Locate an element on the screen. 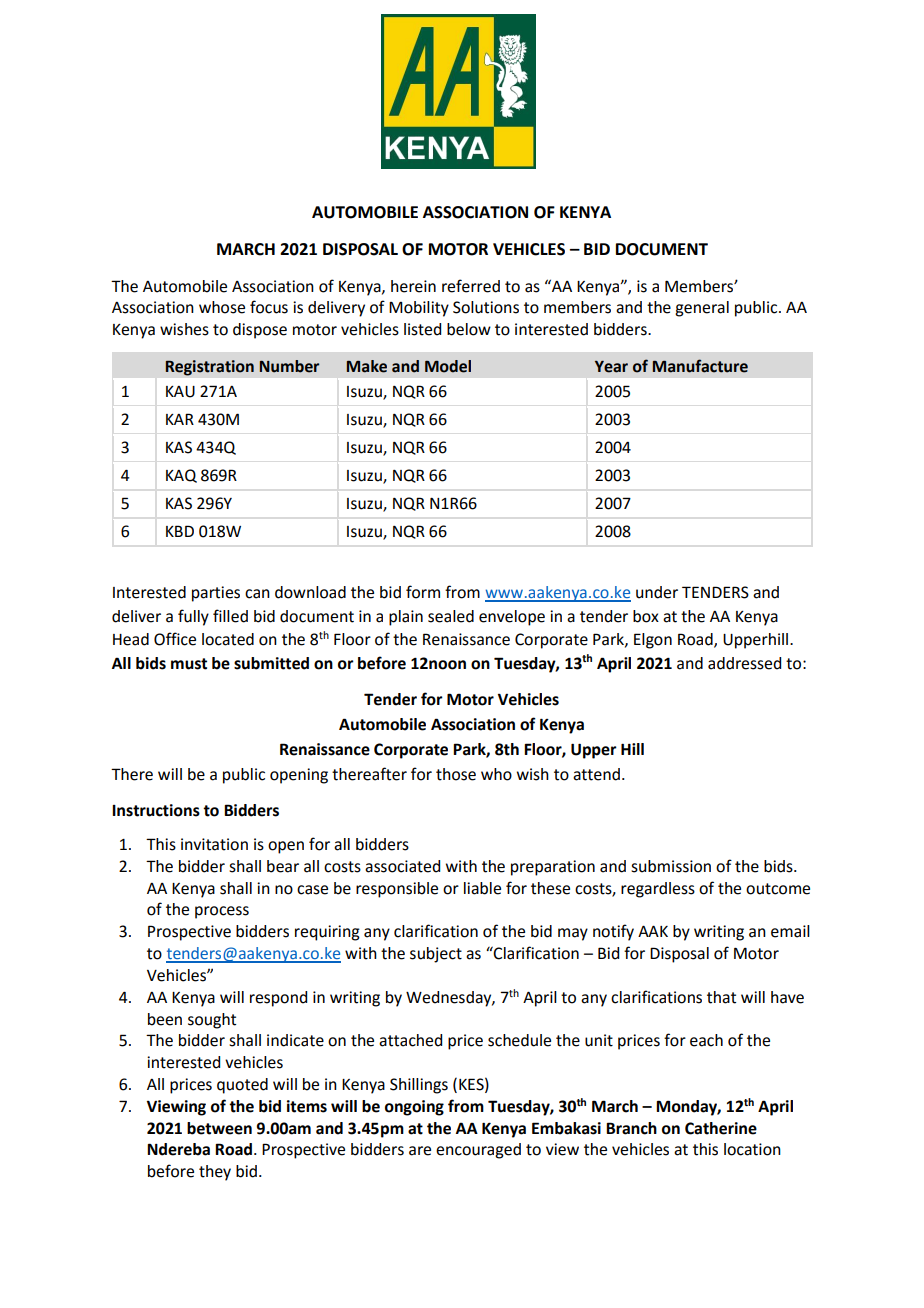 This screenshot has height=1308, width=924. whose is located at coordinates (222, 307).
